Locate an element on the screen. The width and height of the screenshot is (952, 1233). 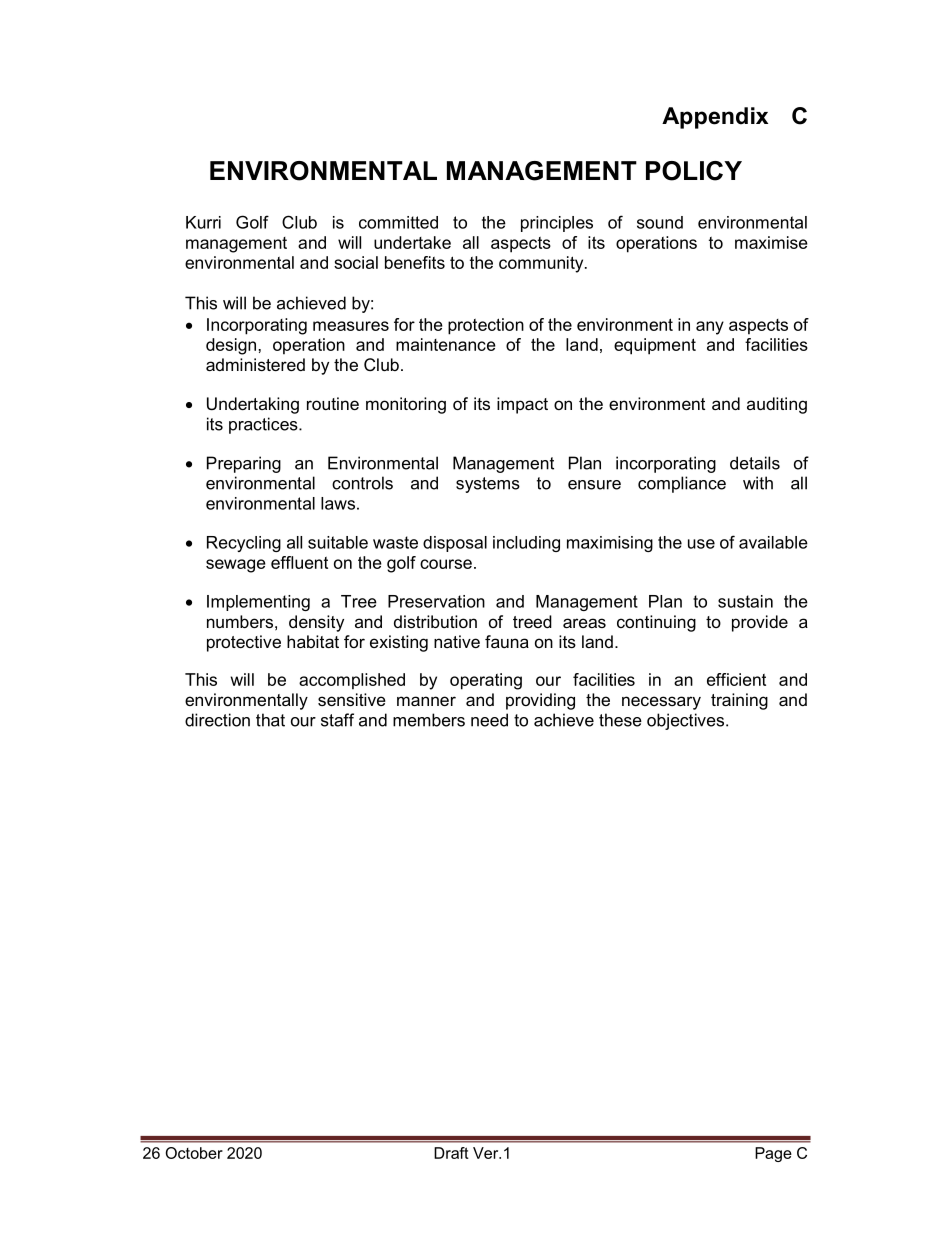
impact is located at coordinates (522, 405).
